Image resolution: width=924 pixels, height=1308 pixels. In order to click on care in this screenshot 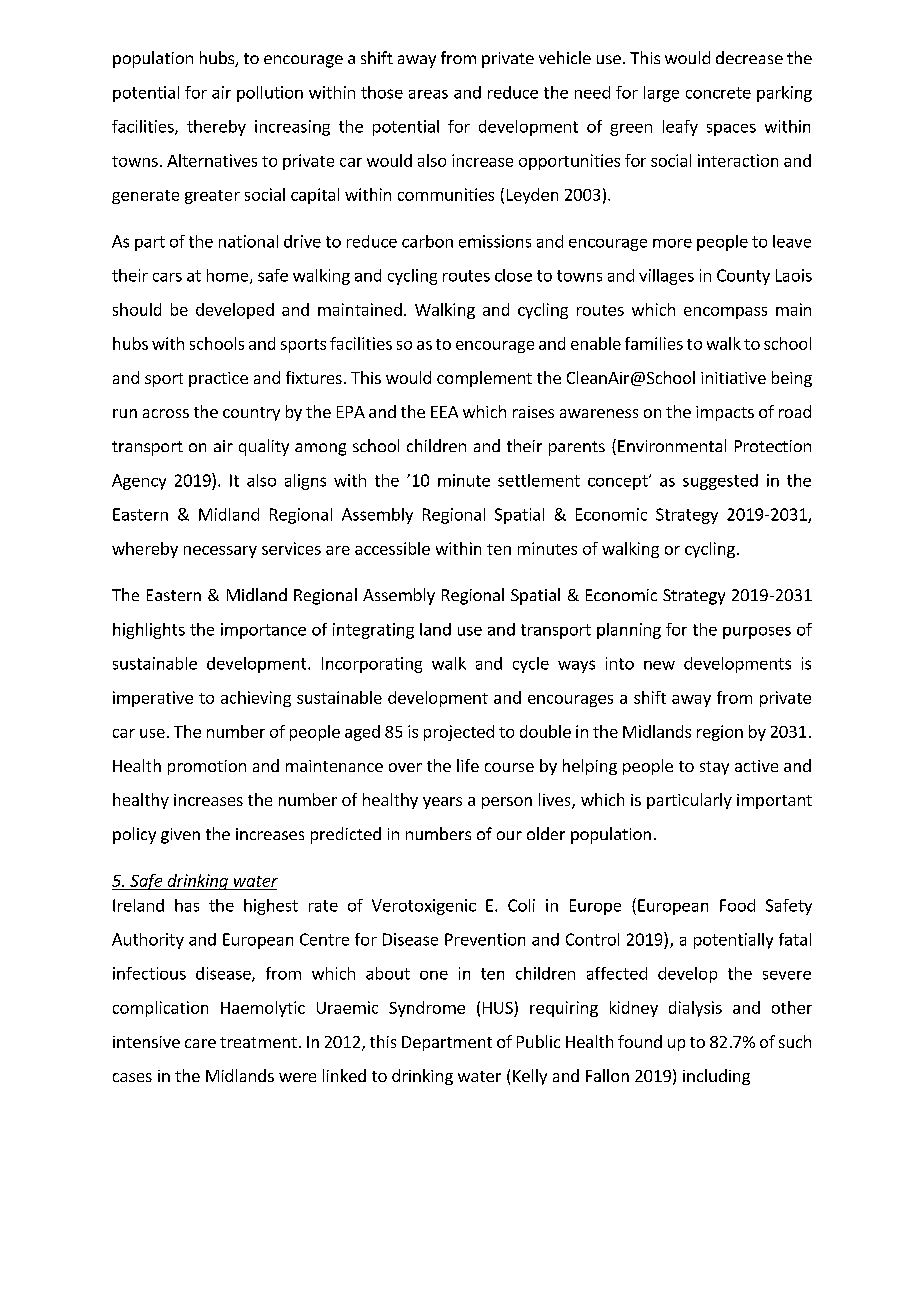, I will do `click(200, 1043)`.
